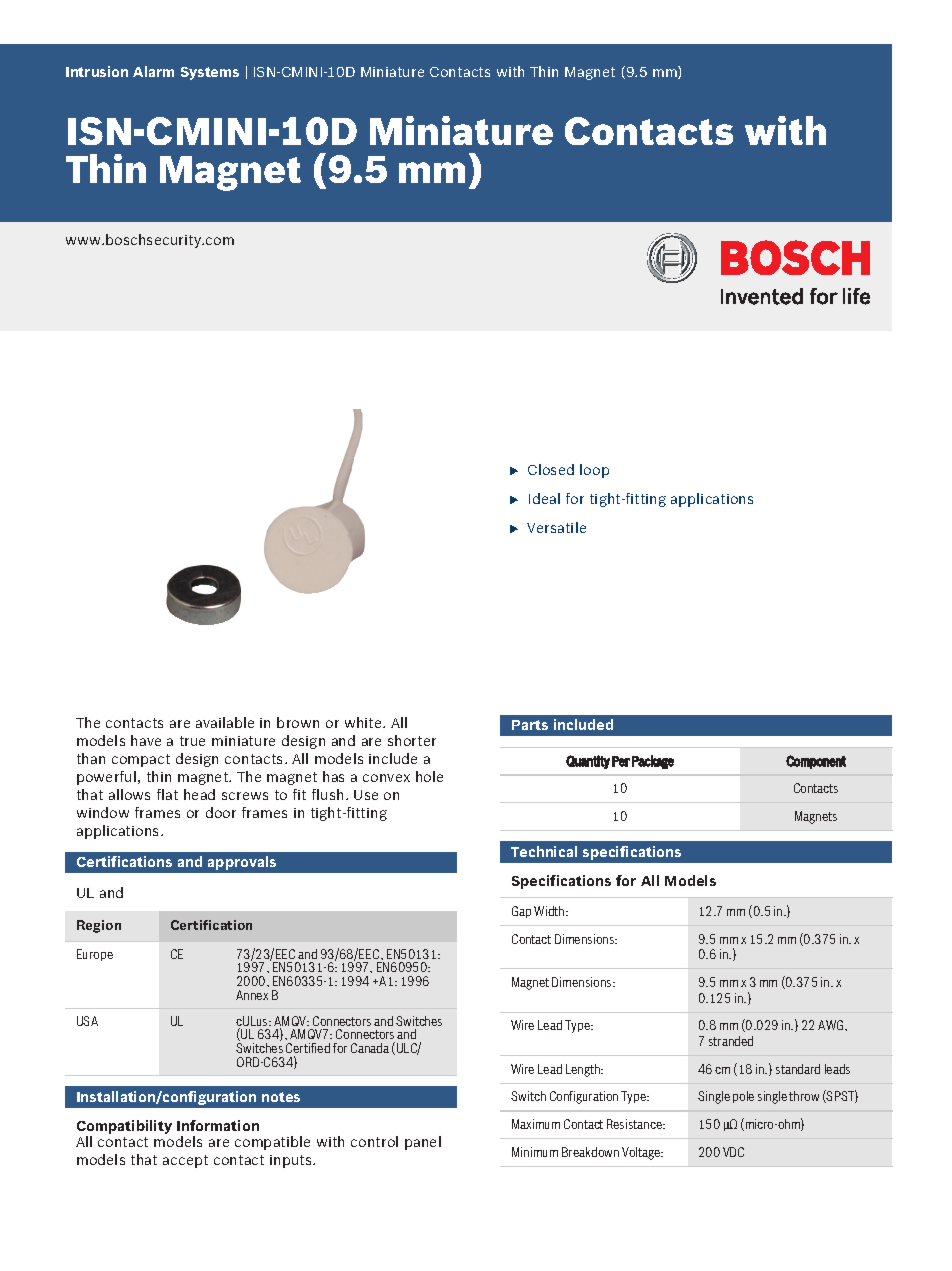  I want to click on Component, so click(816, 762).
